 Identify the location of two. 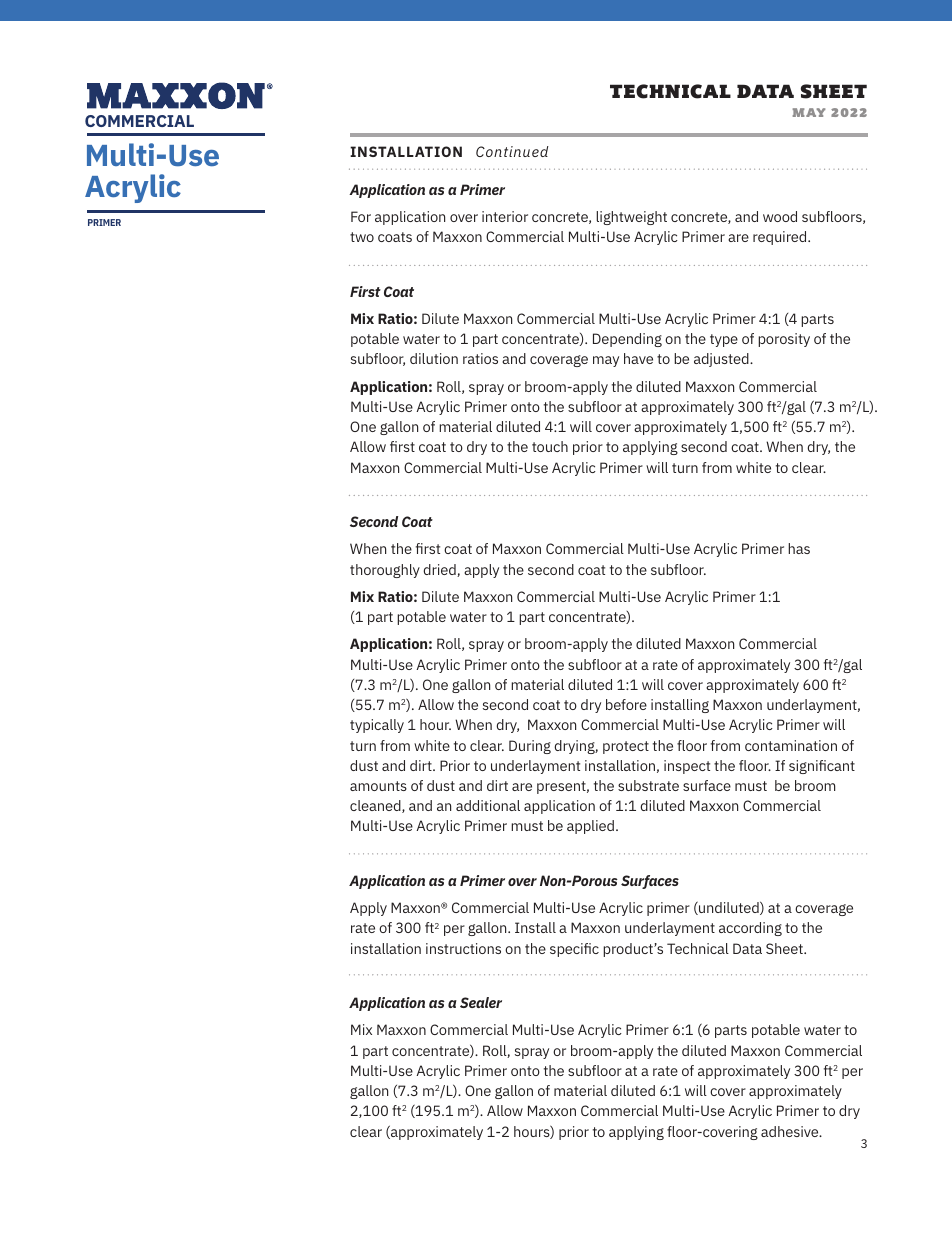
(362, 237).
